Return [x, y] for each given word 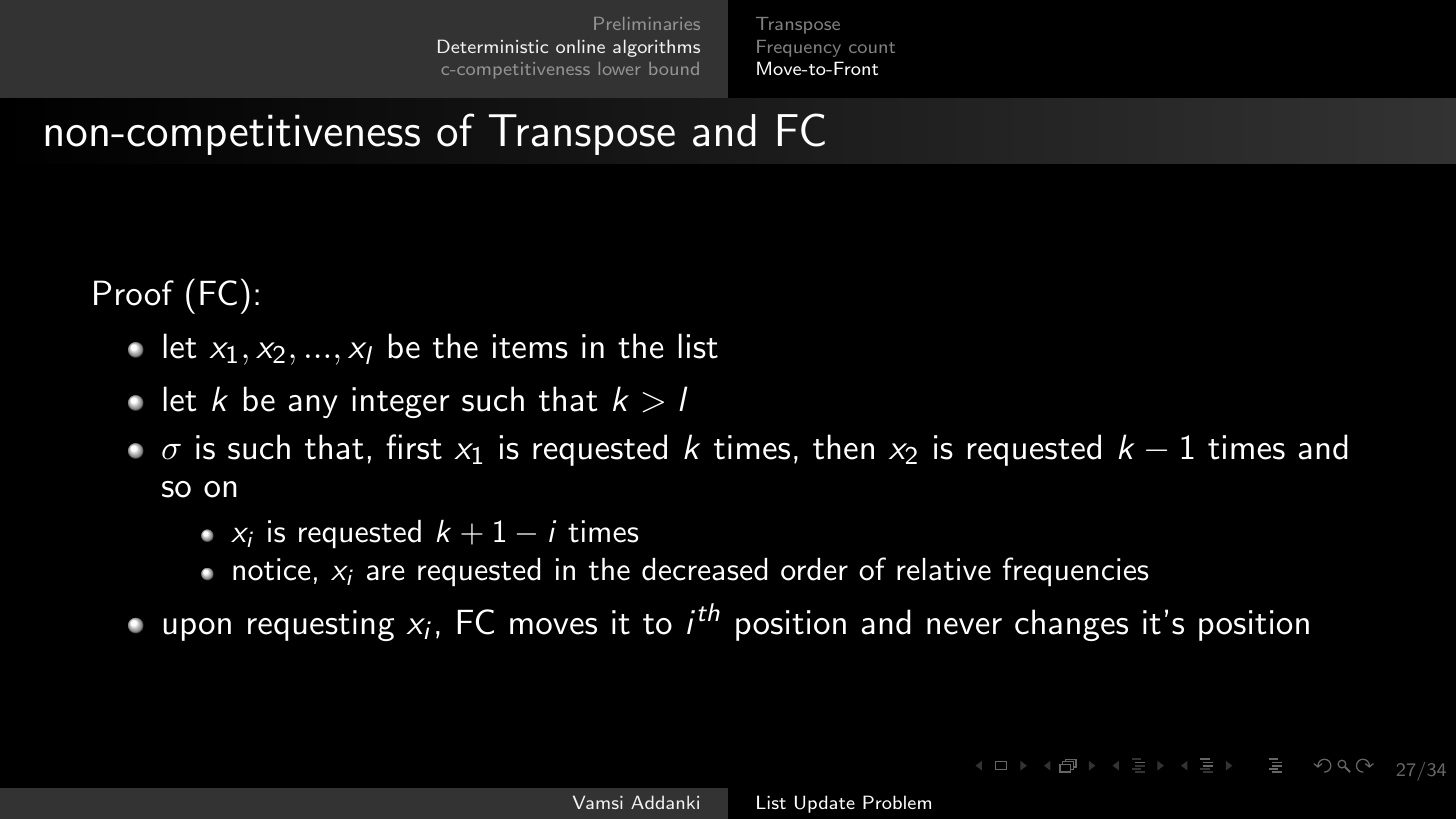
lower [619, 68]
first [414, 447]
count [872, 47]
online [580, 46]
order [814, 569]
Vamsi [598, 802]
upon [197, 629]
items [530, 346]
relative [944, 569]
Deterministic [493, 46]
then [843, 447]
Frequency [799, 48]
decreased [704, 569]
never [964, 626]
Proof [134, 293]
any [313, 406]
